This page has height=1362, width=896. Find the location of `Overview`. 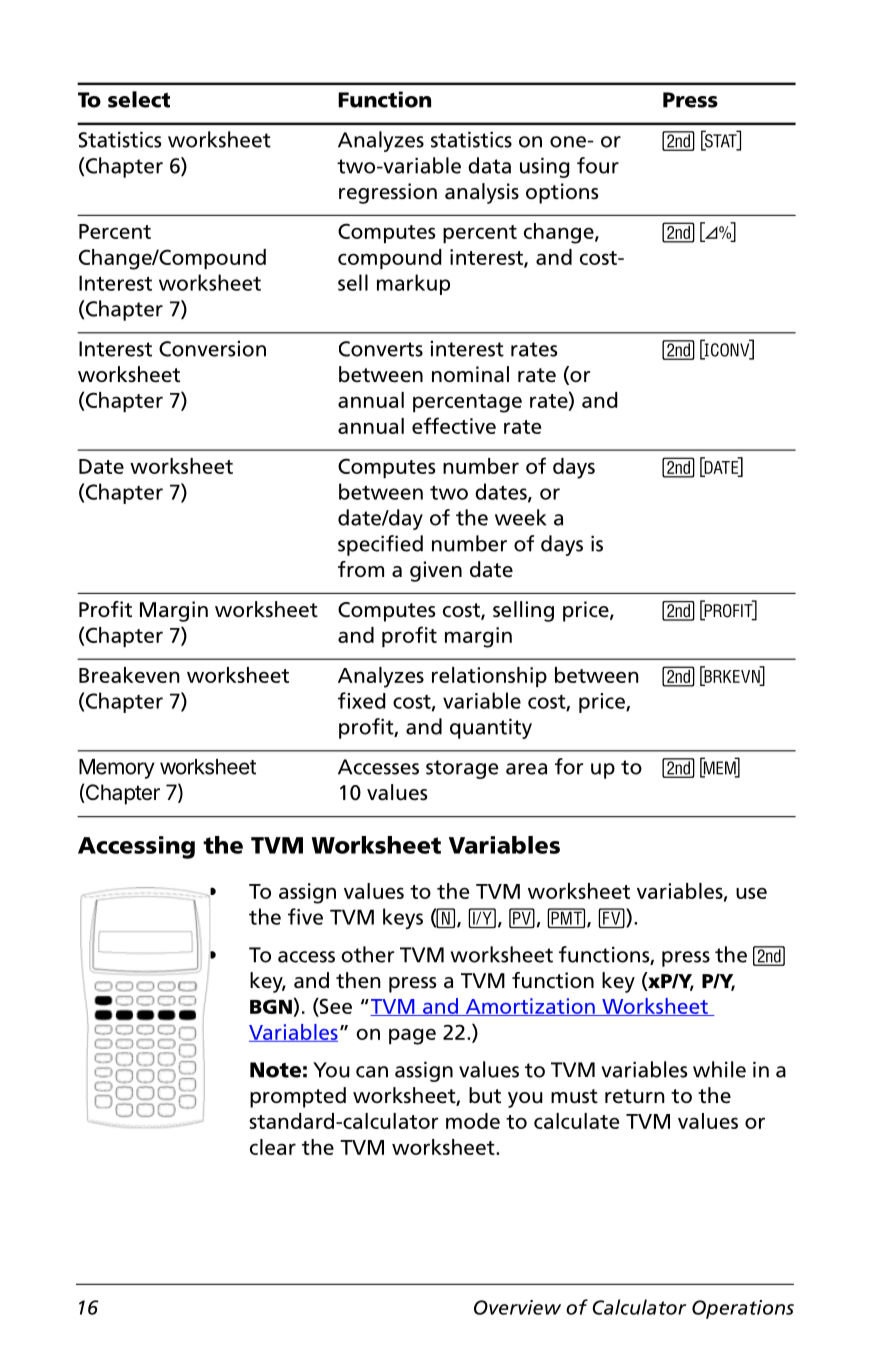

Overview is located at coordinates (517, 1307).
